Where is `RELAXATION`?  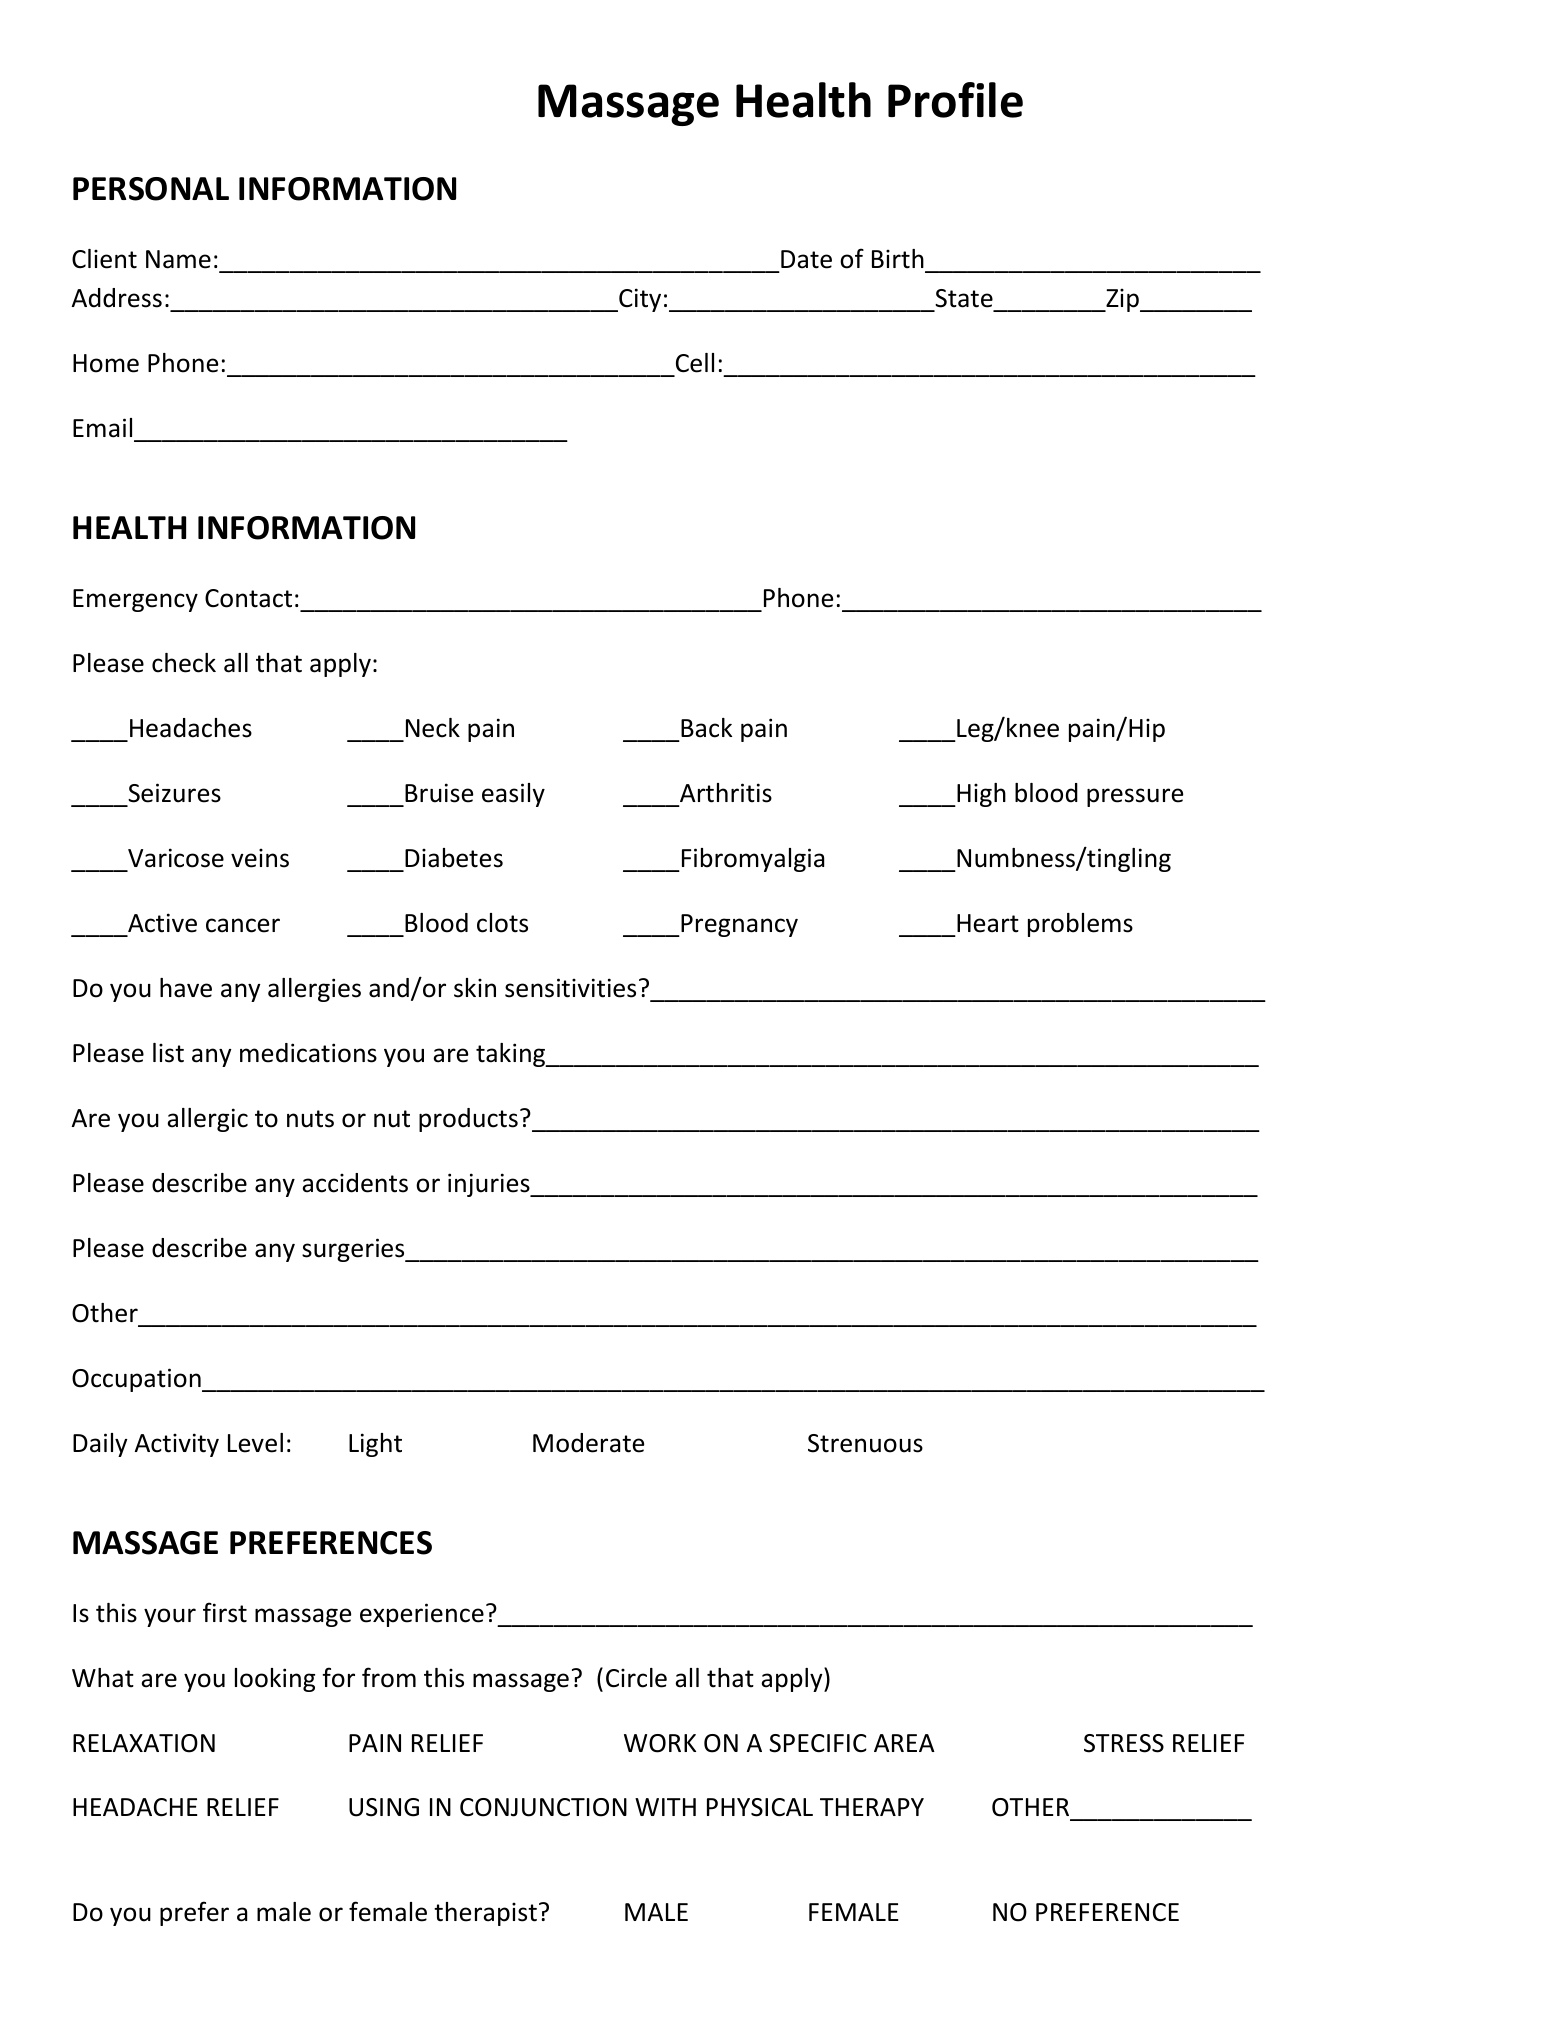
RELAXATION is located at coordinates (144, 1743).
